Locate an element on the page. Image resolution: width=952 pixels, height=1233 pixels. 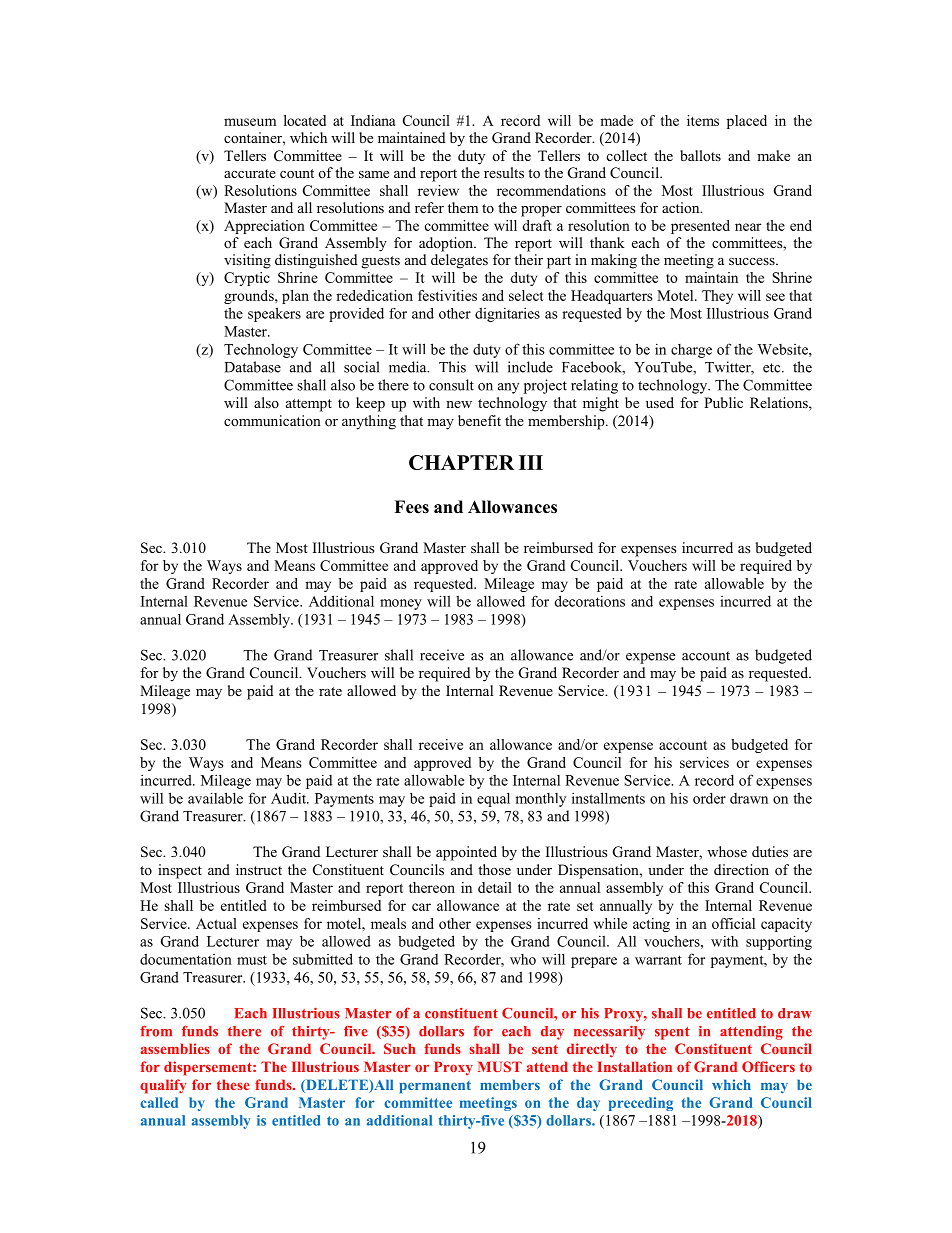
Public is located at coordinates (723, 402).
